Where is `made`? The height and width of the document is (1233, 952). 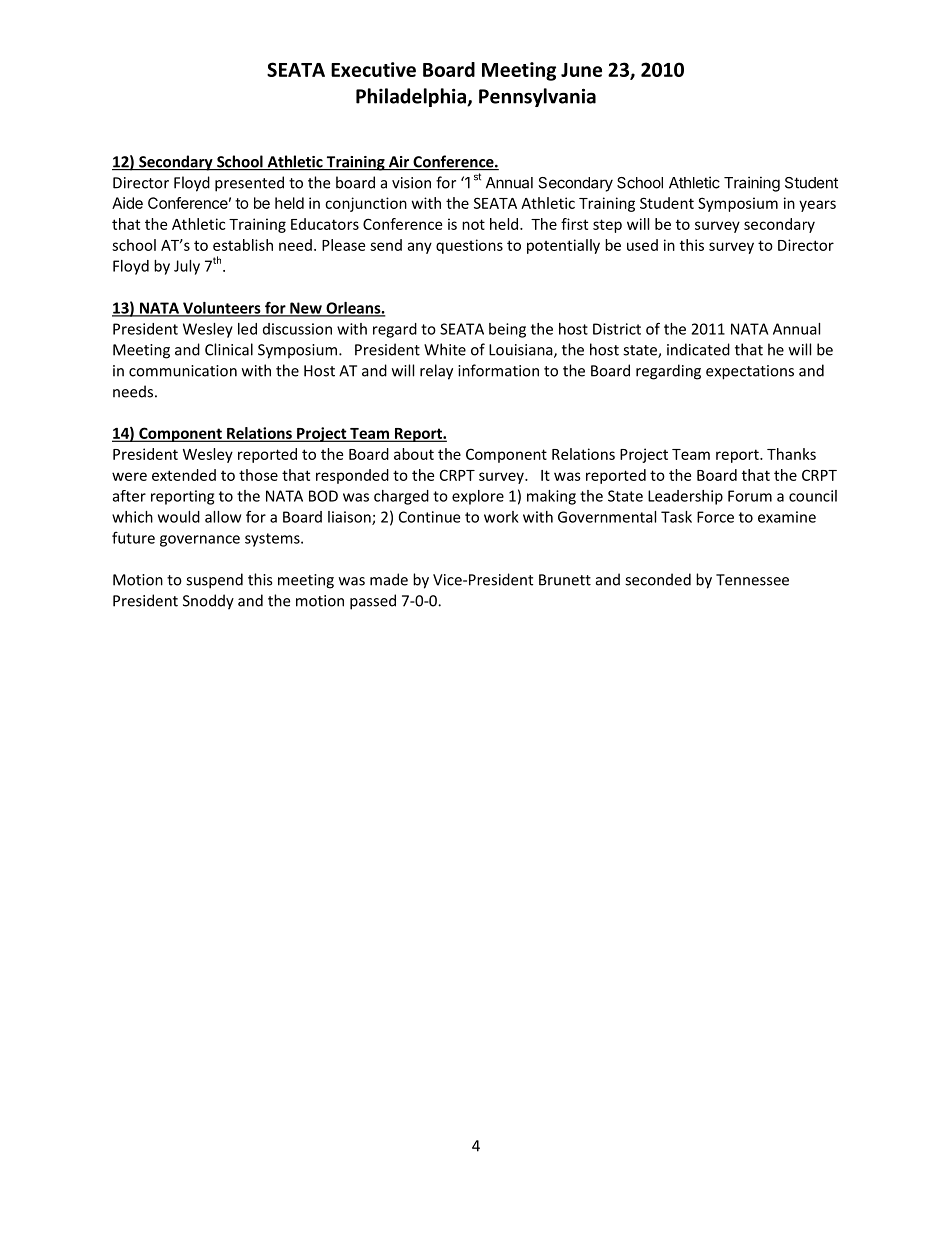
made is located at coordinates (389, 579).
